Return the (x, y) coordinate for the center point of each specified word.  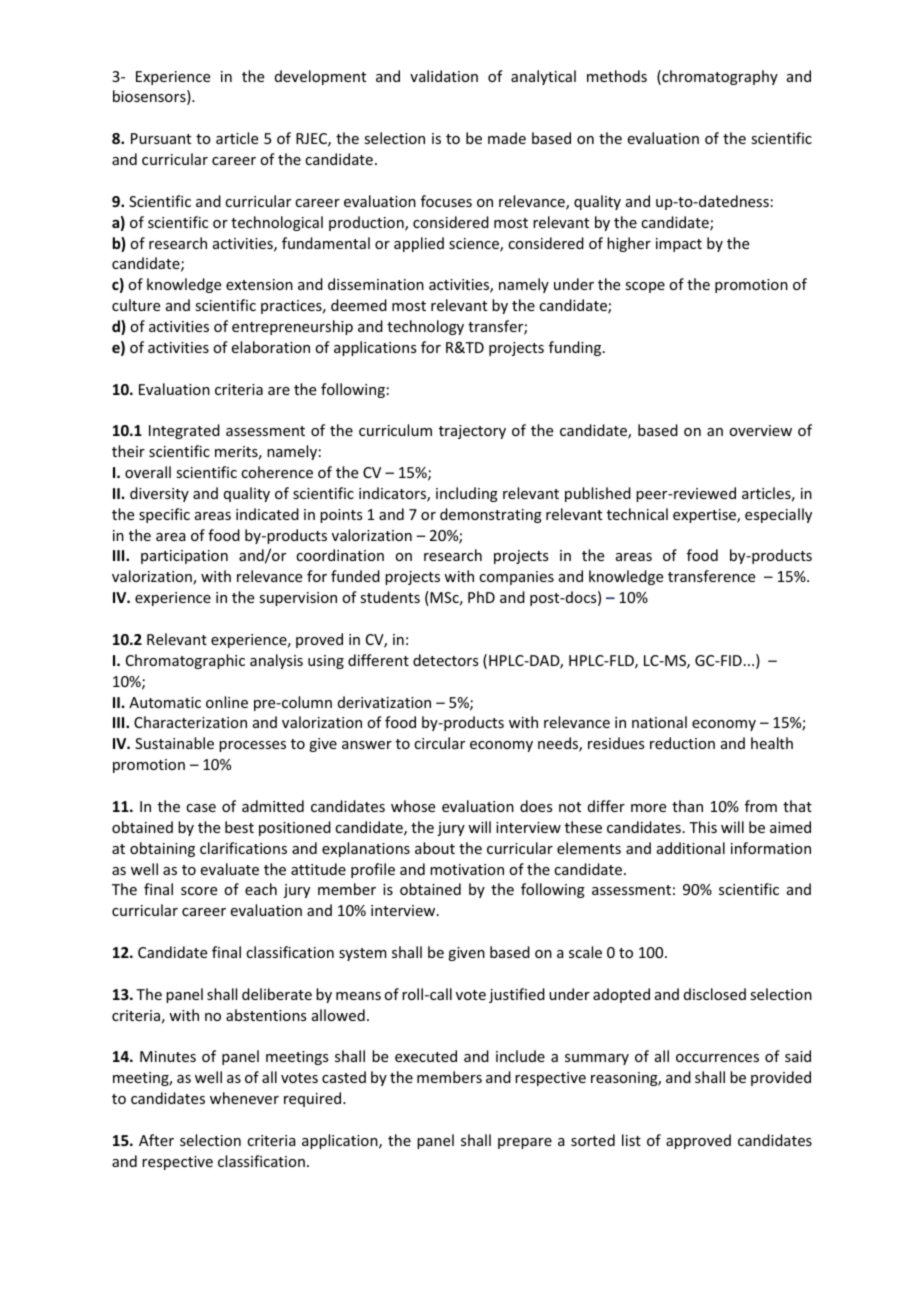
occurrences (717, 1058)
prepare (525, 1143)
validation (444, 76)
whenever (244, 1098)
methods (617, 76)
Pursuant (161, 138)
